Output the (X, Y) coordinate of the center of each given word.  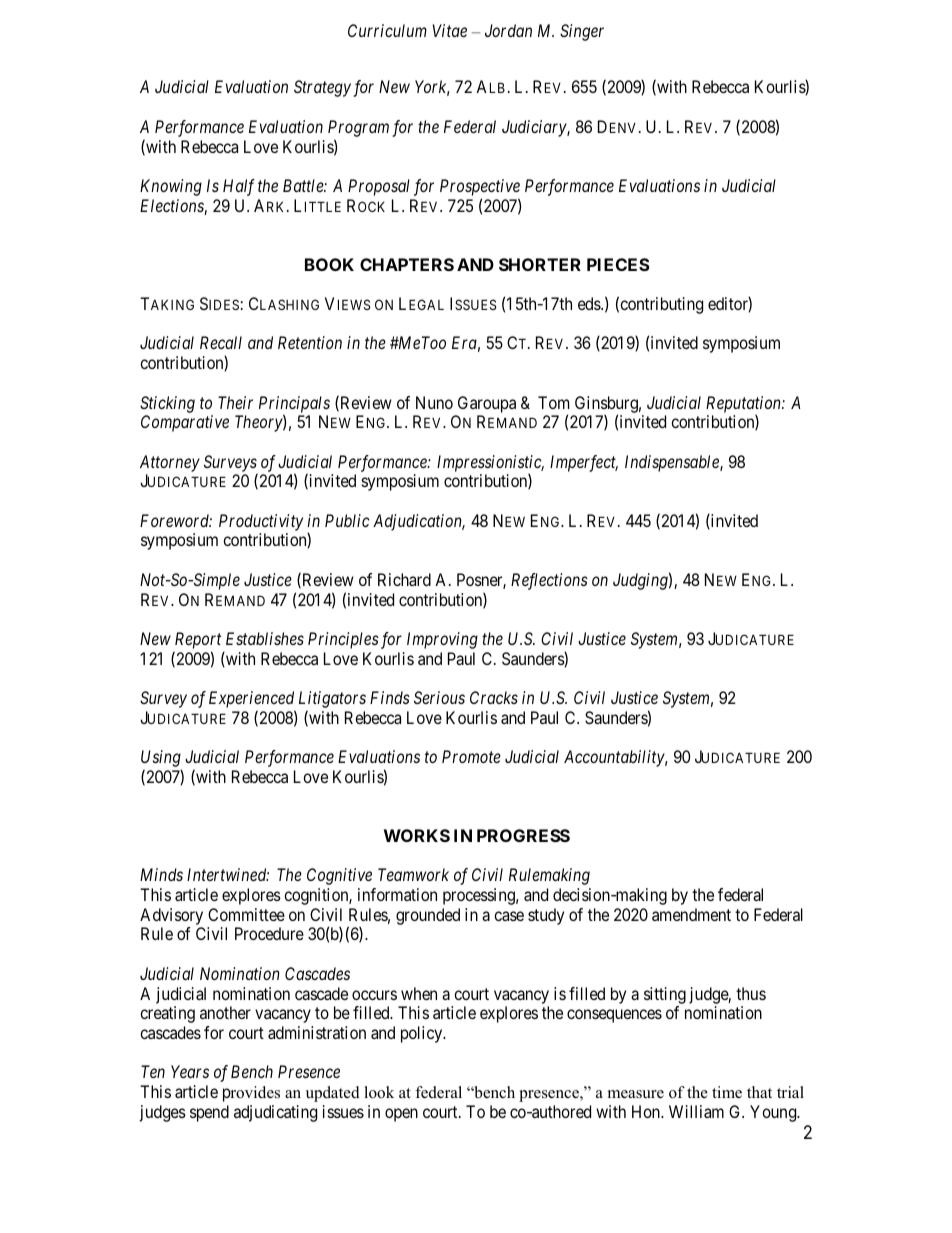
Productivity (261, 522)
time (727, 1092)
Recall (221, 342)
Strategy (322, 88)
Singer (582, 32)
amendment (691, 914)
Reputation (744, 405)
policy (423, 1034)
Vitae (450, 30)
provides (251, 1094)
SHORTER (540, 264)
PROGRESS (523, 835)
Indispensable (673, 463)
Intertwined (228, 874)
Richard (404, 579)
